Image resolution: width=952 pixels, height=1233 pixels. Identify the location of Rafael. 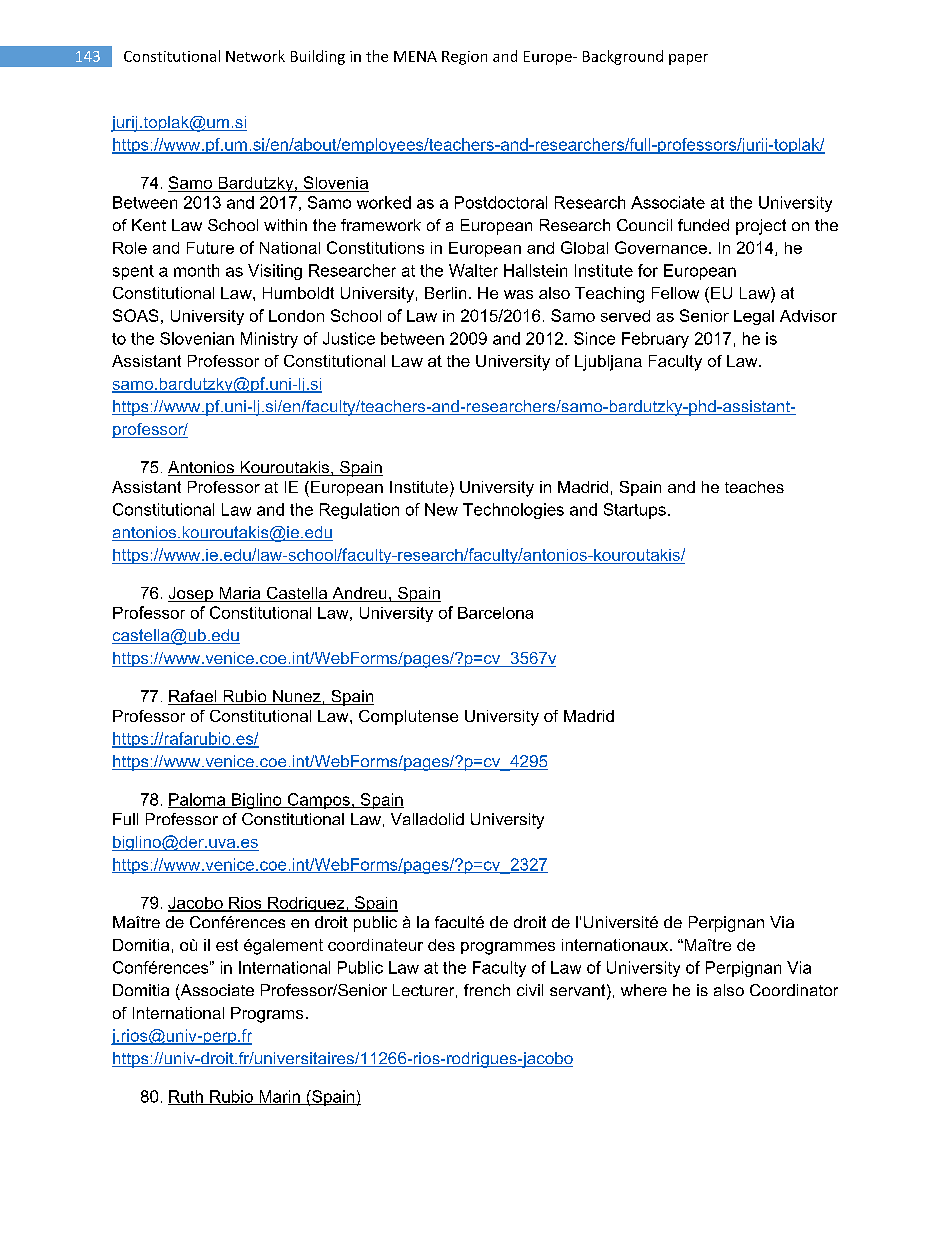
(193, 697).
